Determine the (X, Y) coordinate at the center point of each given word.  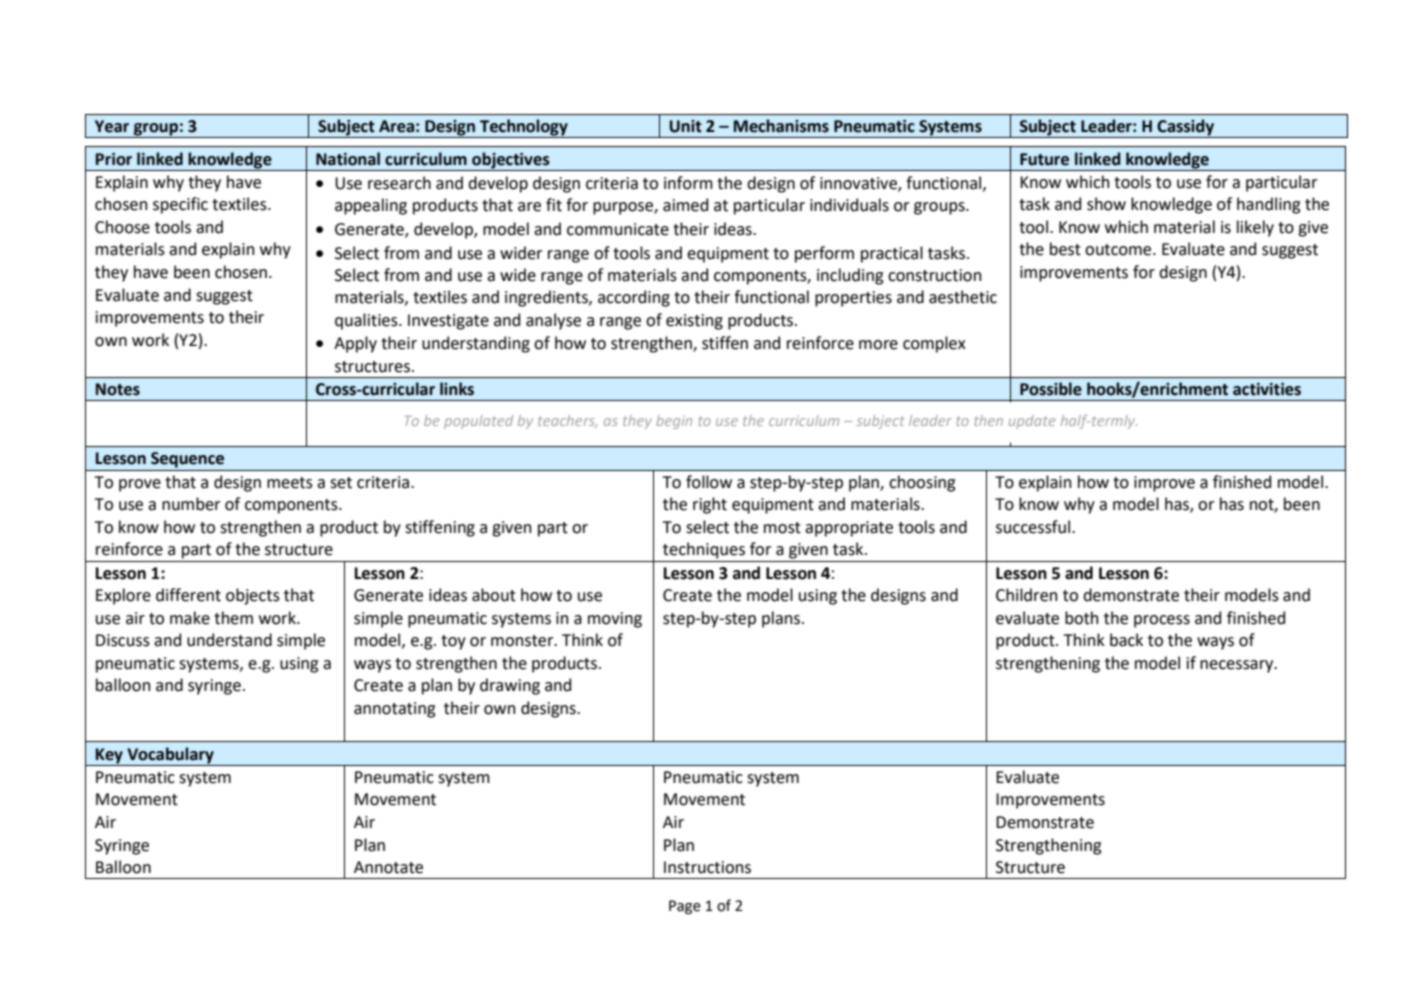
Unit (686, 126)
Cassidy (1185, 128)
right (710, 505)
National (348, 159)
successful (1034, 527)
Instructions (707, 867)
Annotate (388, 867)
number (191, 504)
